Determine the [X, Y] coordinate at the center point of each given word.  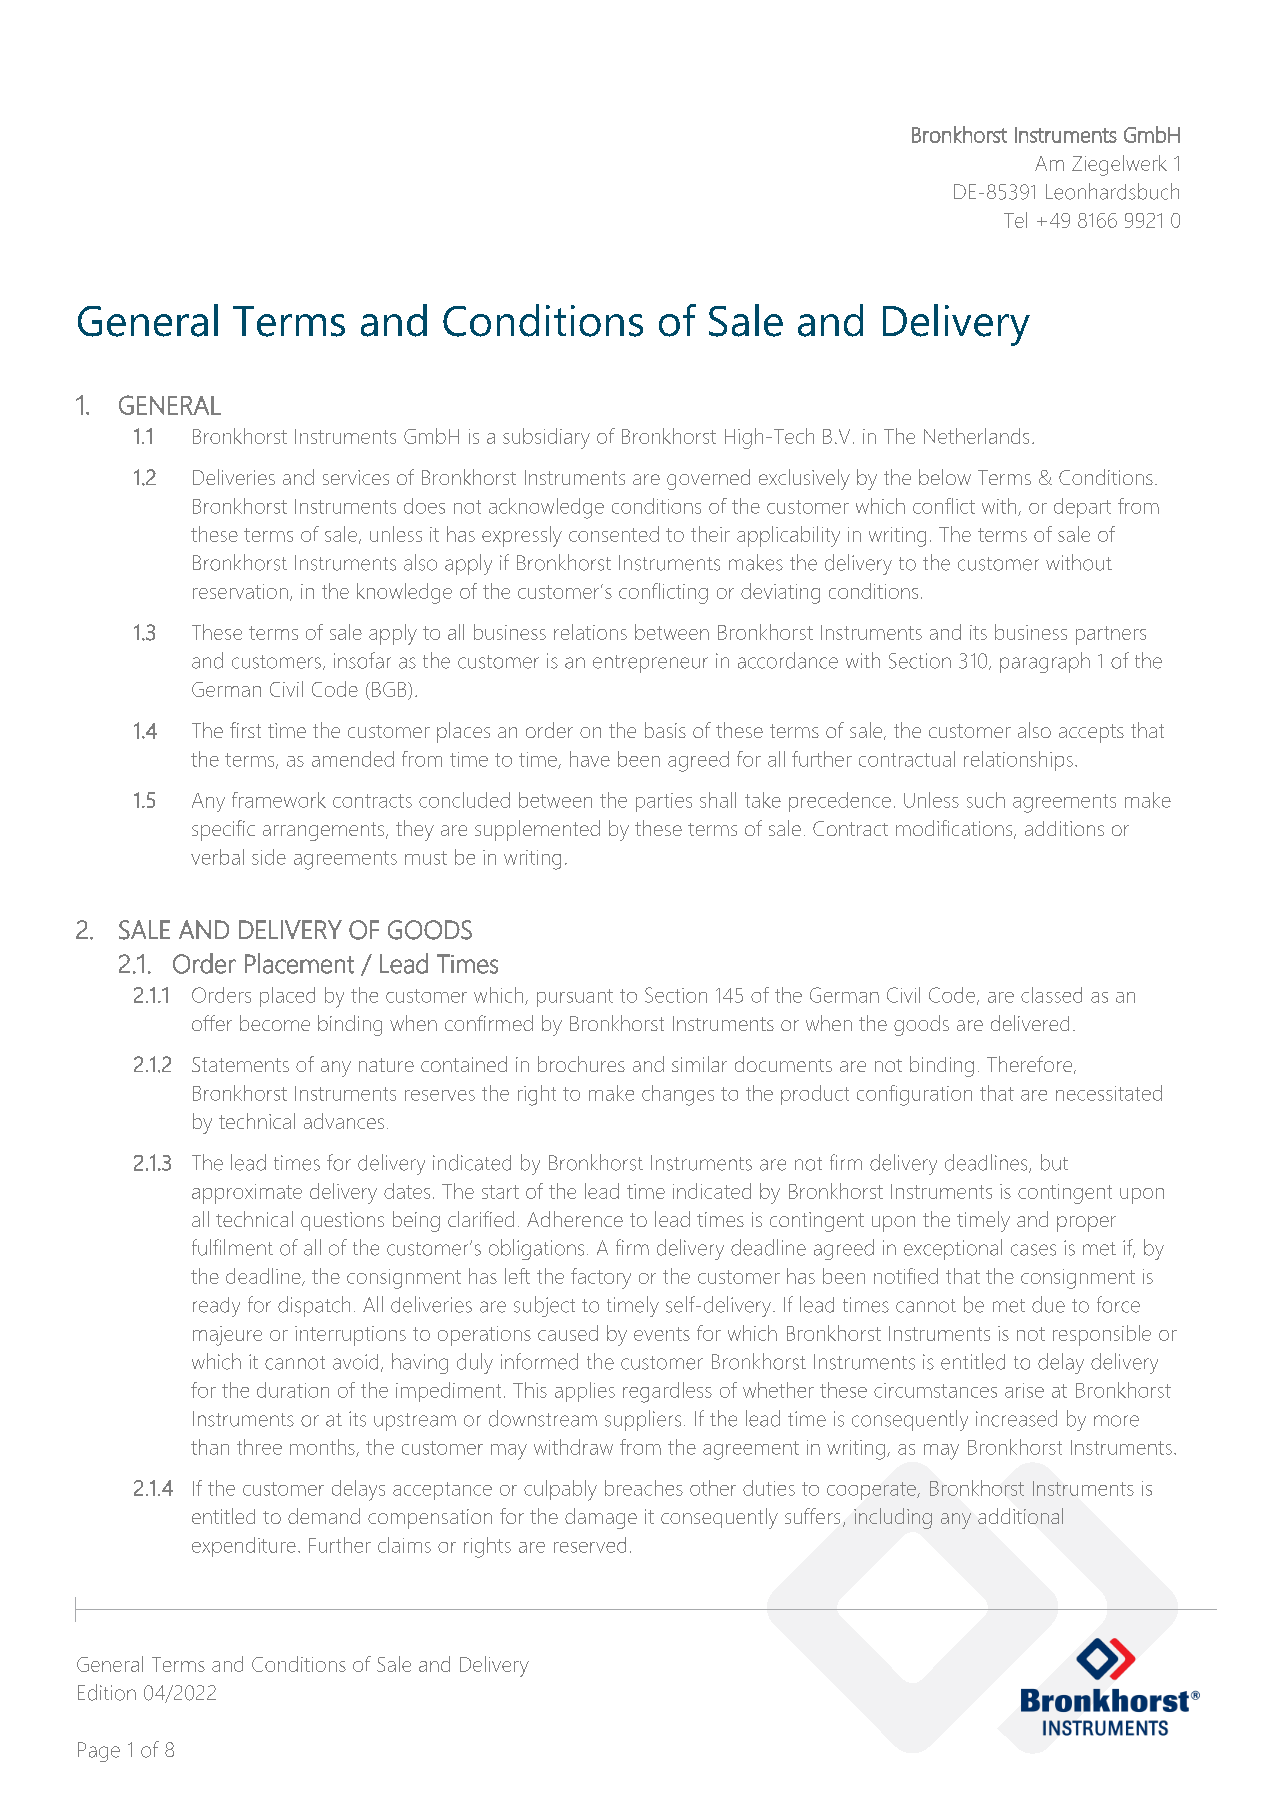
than [210, 1447]
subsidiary [546, 438]
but [1054, 1162]
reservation [240, 591]
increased [1016, 1418]
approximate [247, 1194]
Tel [1015, 220]
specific [223, 830]
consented [614, 534]
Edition [107, 1692]
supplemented [537, 830]
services [356, 477]
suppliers [643, 1420]
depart [1082, 508]
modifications [955, 829]
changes [678, 1095]
